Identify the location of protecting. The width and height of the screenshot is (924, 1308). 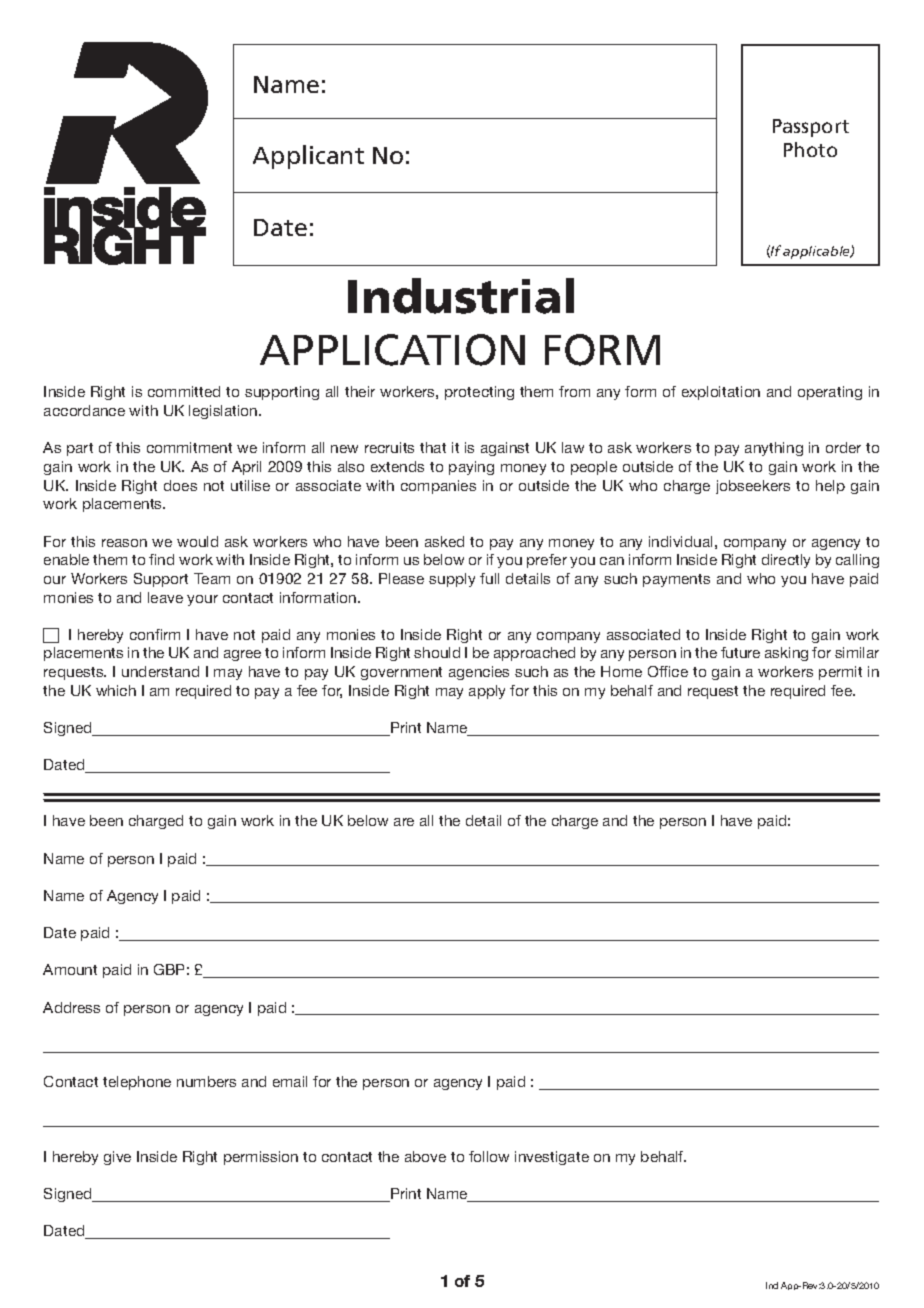
(479, 393).
